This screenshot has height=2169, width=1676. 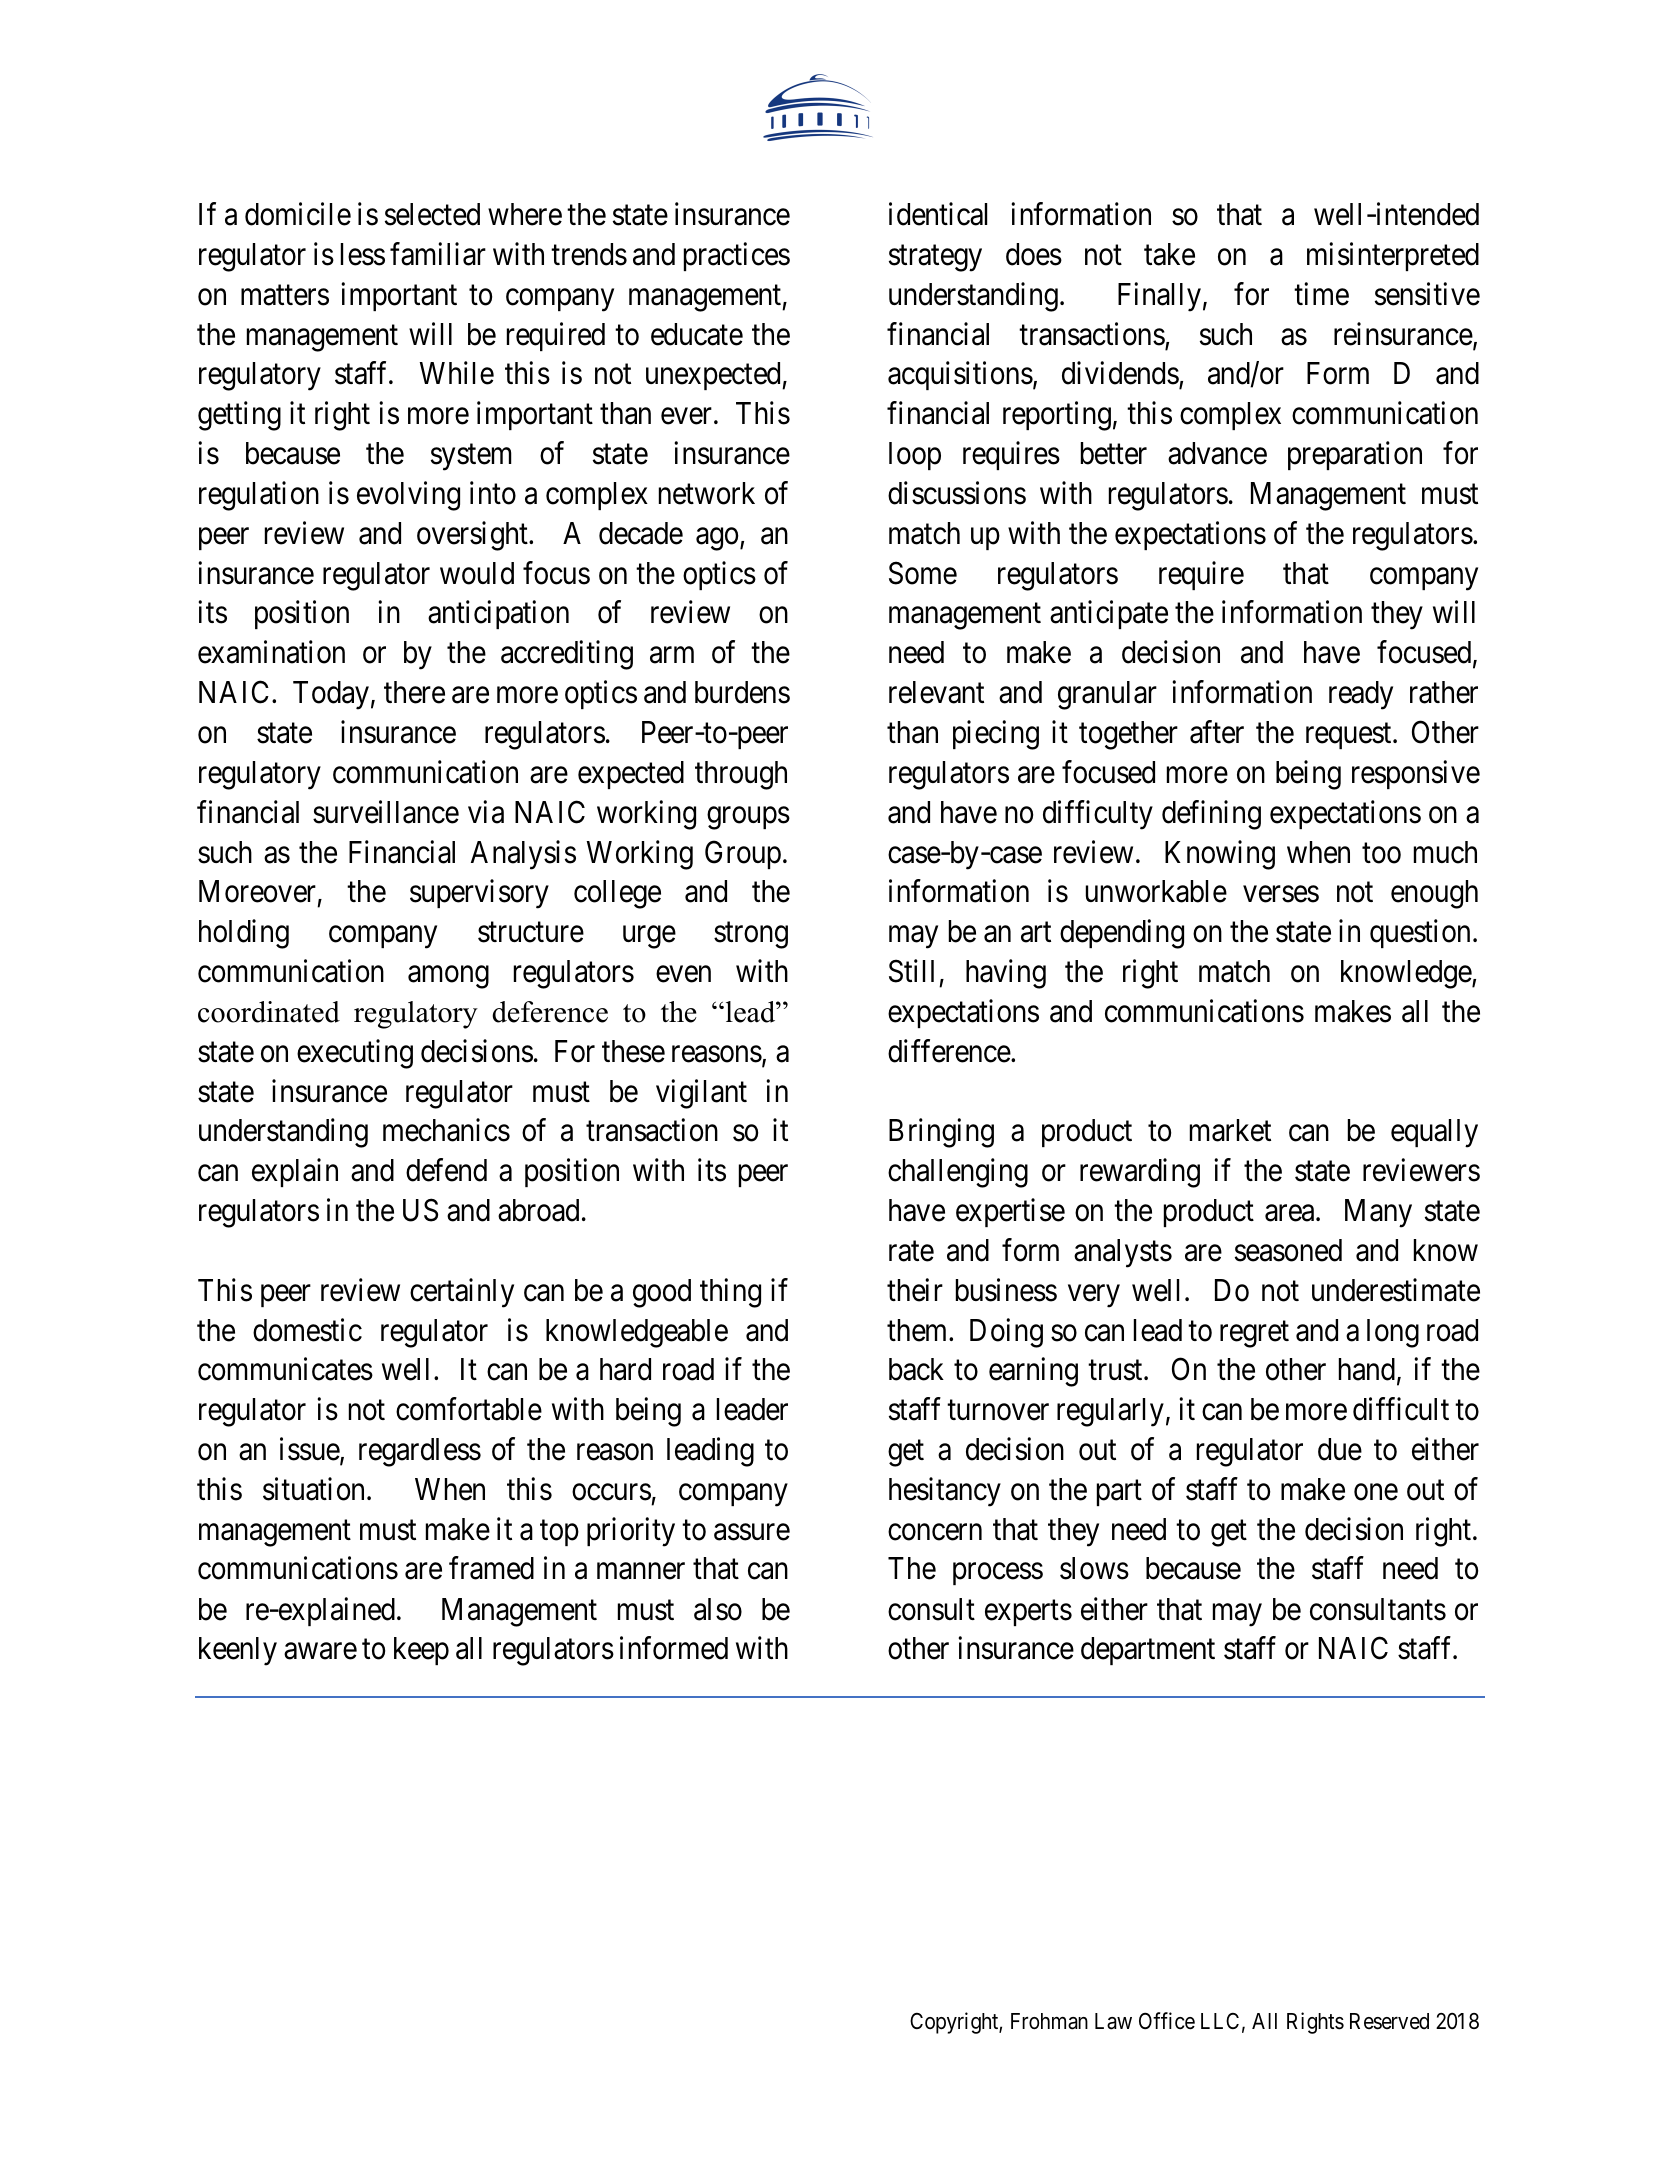 I want to click on Law, so click(x=1113, y=2021).
